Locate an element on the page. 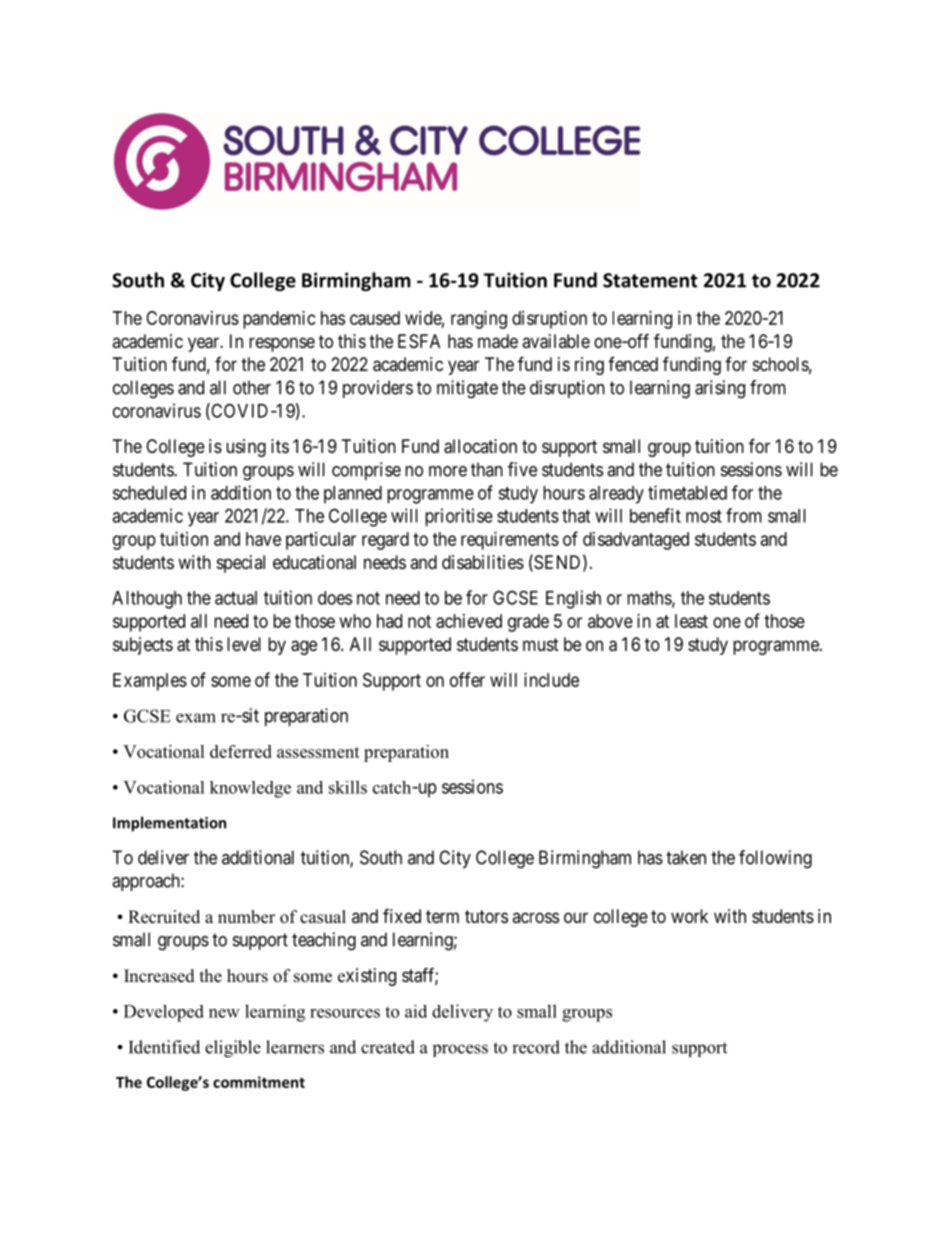  more is located at coordinates (448, 471).
